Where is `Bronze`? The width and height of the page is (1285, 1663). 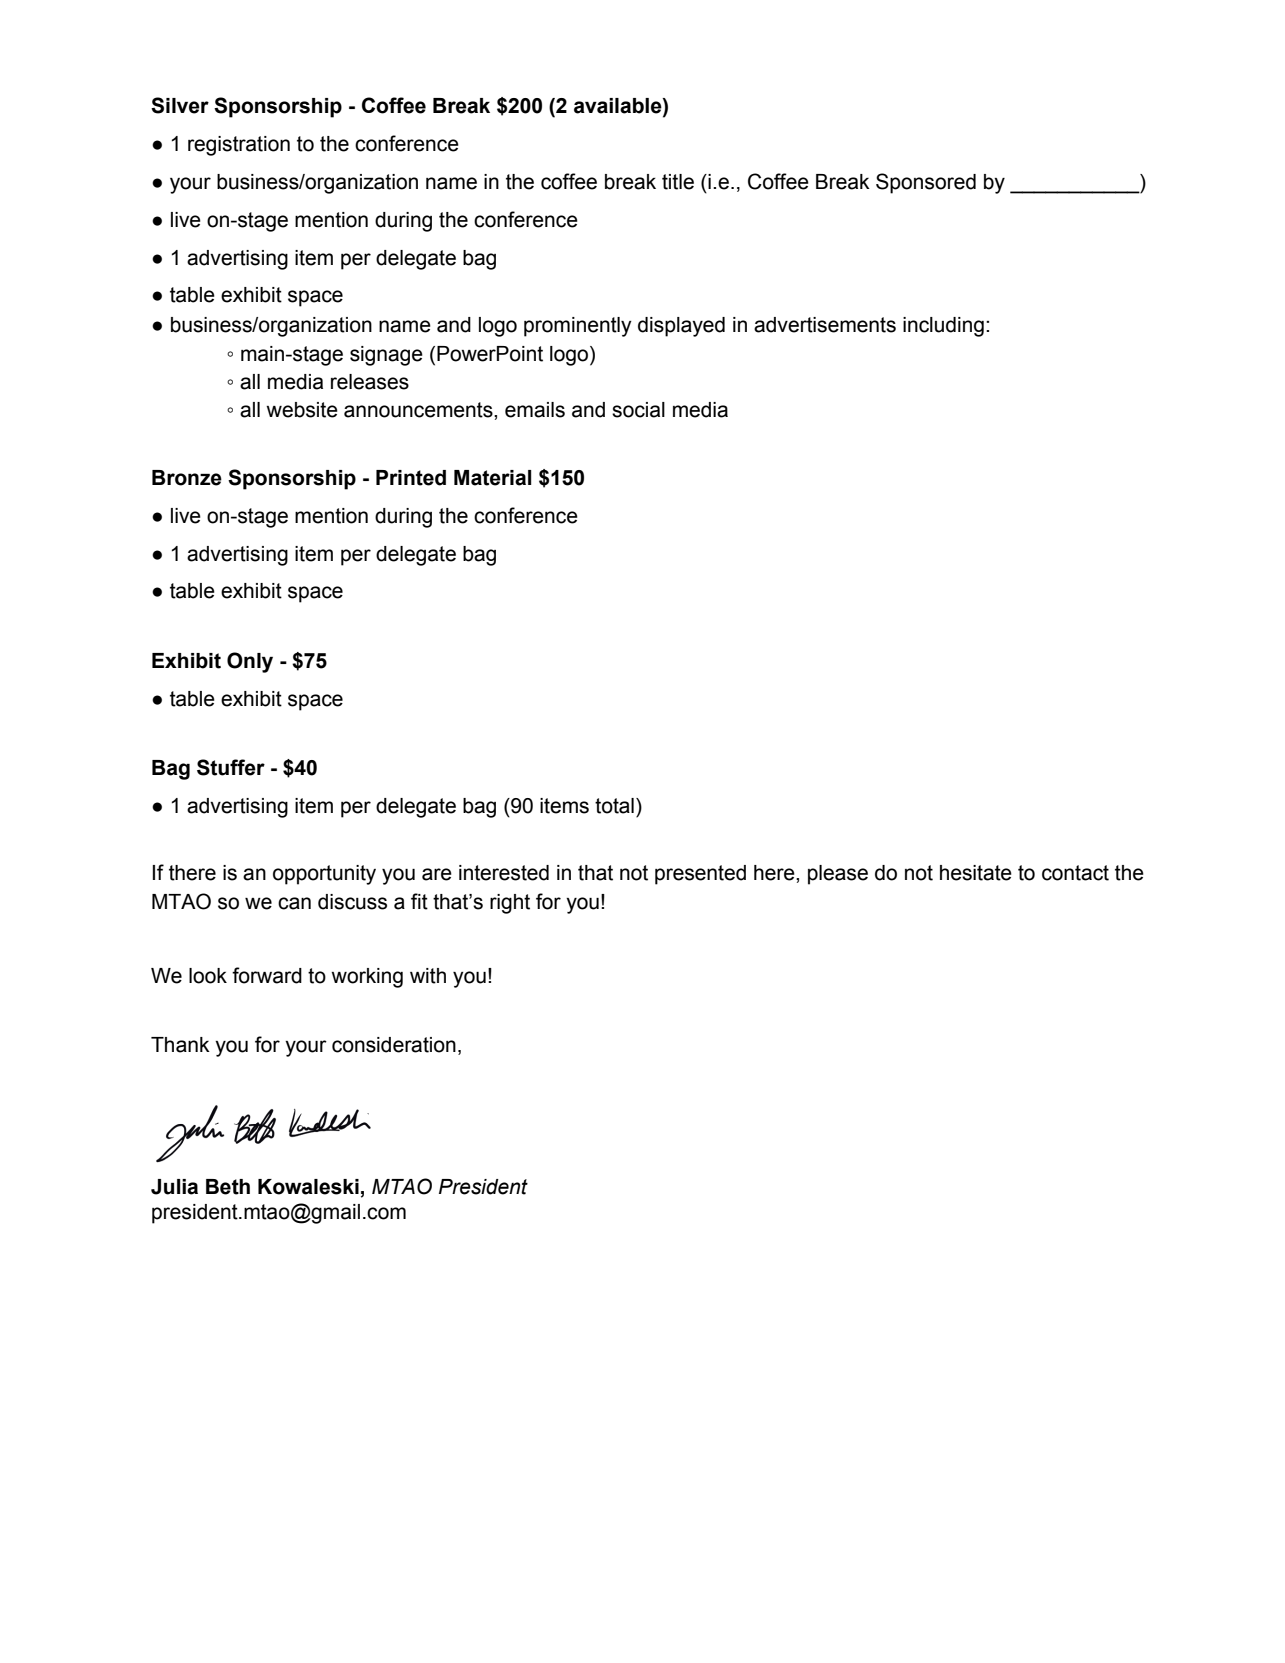
Bronze is located at coordinates (187, 478).
